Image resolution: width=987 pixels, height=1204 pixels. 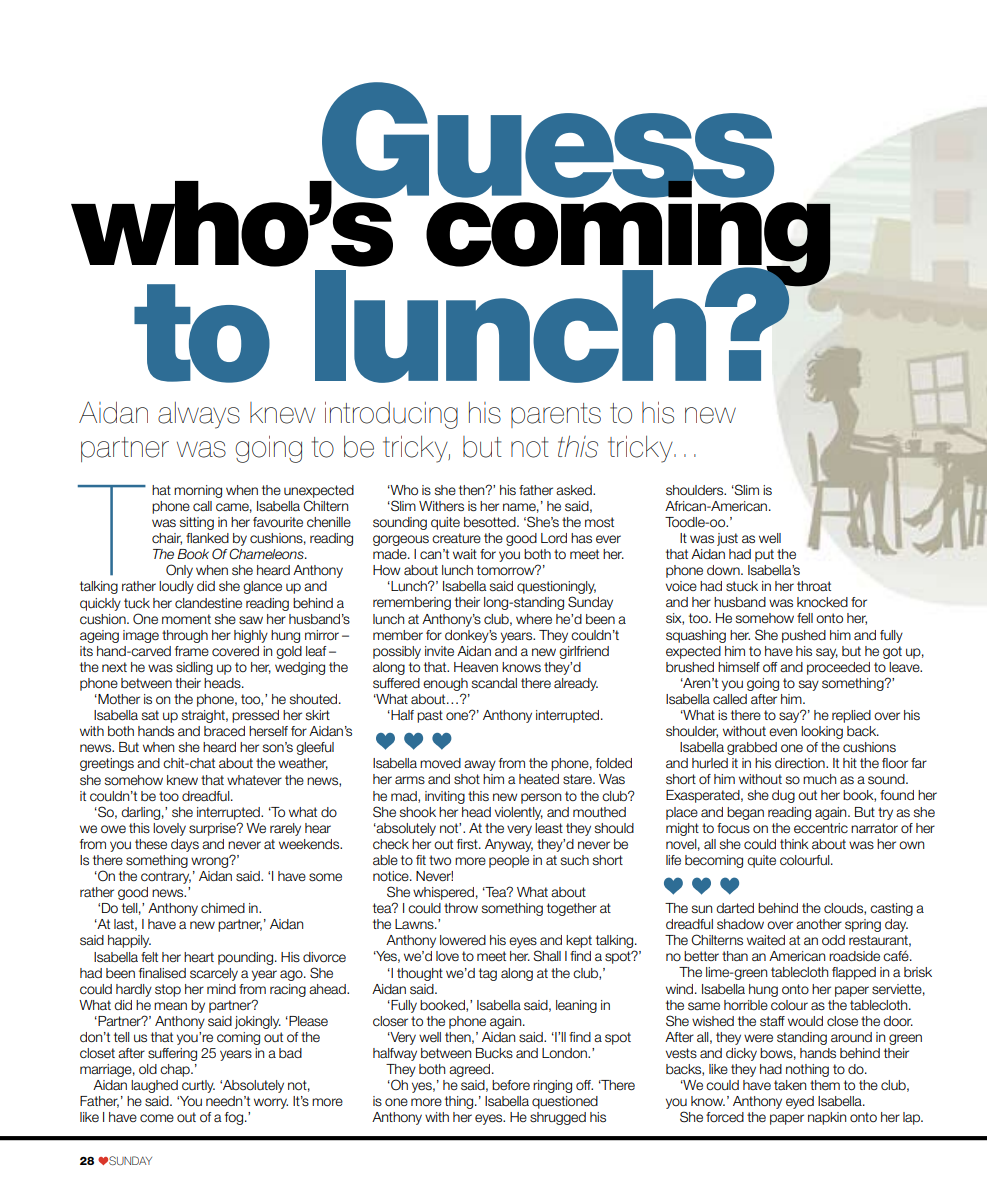 I want to click on always, so click(x=199, y=415).
